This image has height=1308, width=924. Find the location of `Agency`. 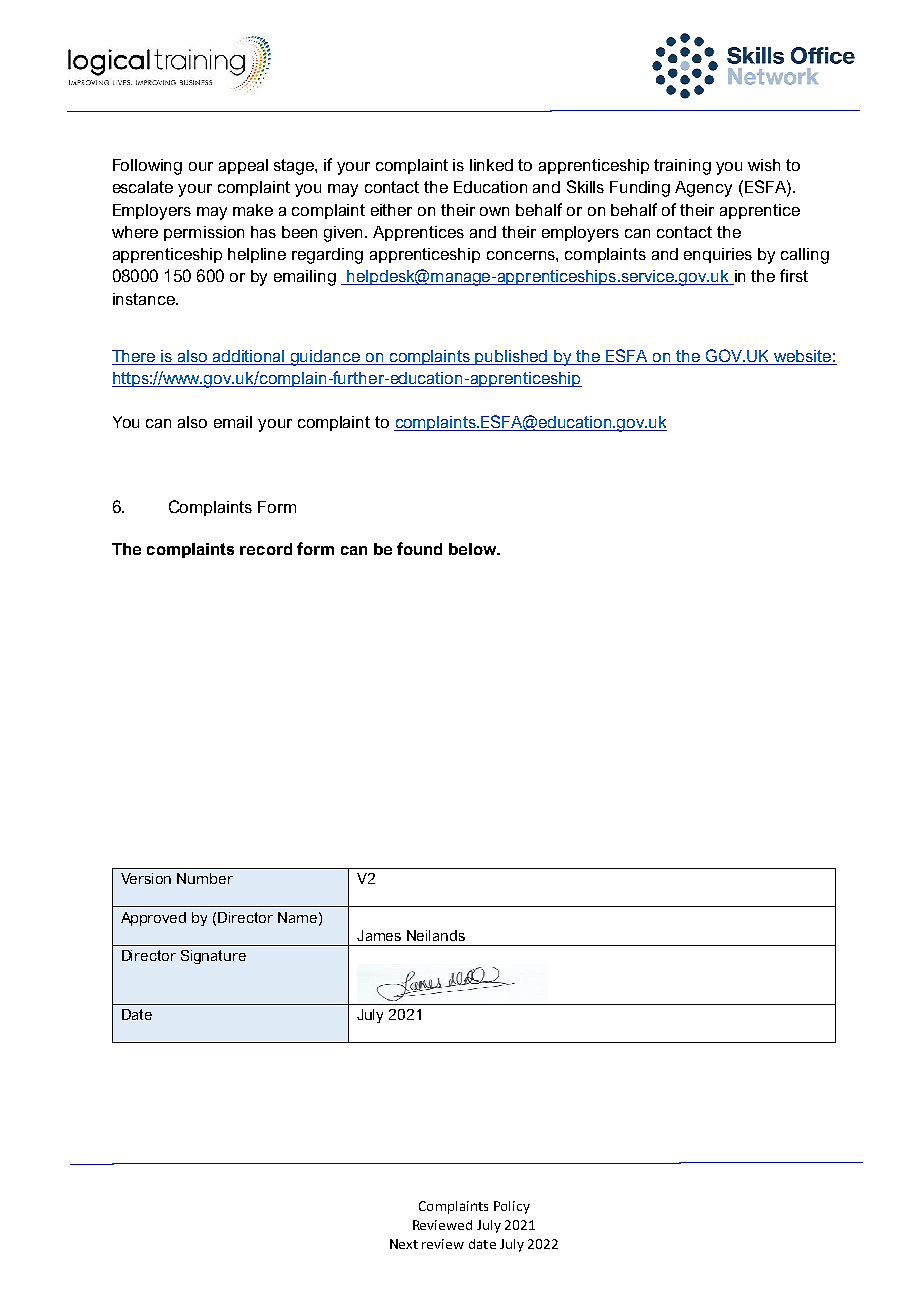

Agency is located at coordinates (703, 189).
